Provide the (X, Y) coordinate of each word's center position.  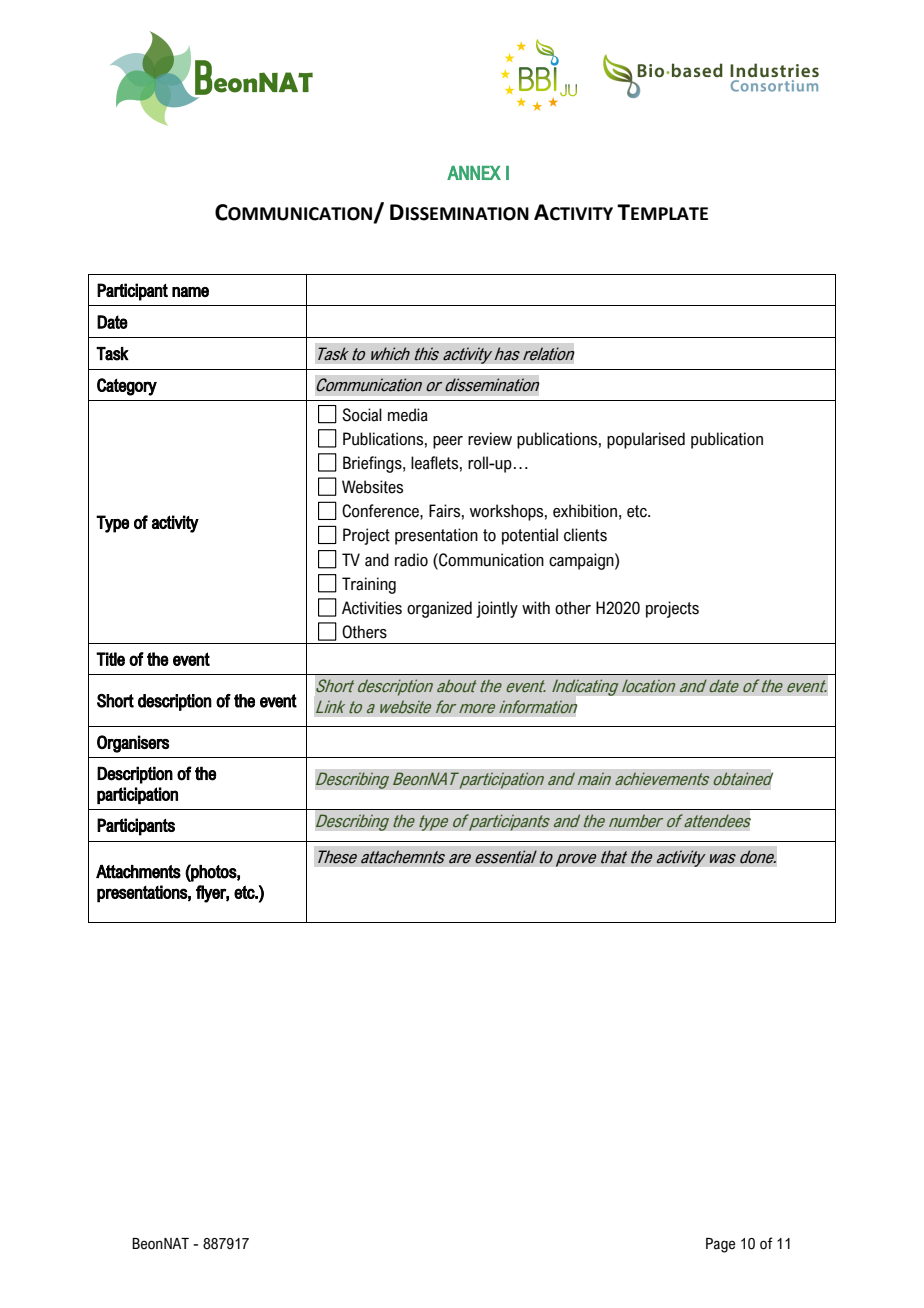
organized (439, 609)
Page (720, 1245)
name (190, 292)
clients (585, 535)
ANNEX (474, 173)
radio (411, 560)
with (536, 608)
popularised (646, 440)
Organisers (133, 744)
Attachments (138, 872)
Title (110, 659)
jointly (497, 609)
